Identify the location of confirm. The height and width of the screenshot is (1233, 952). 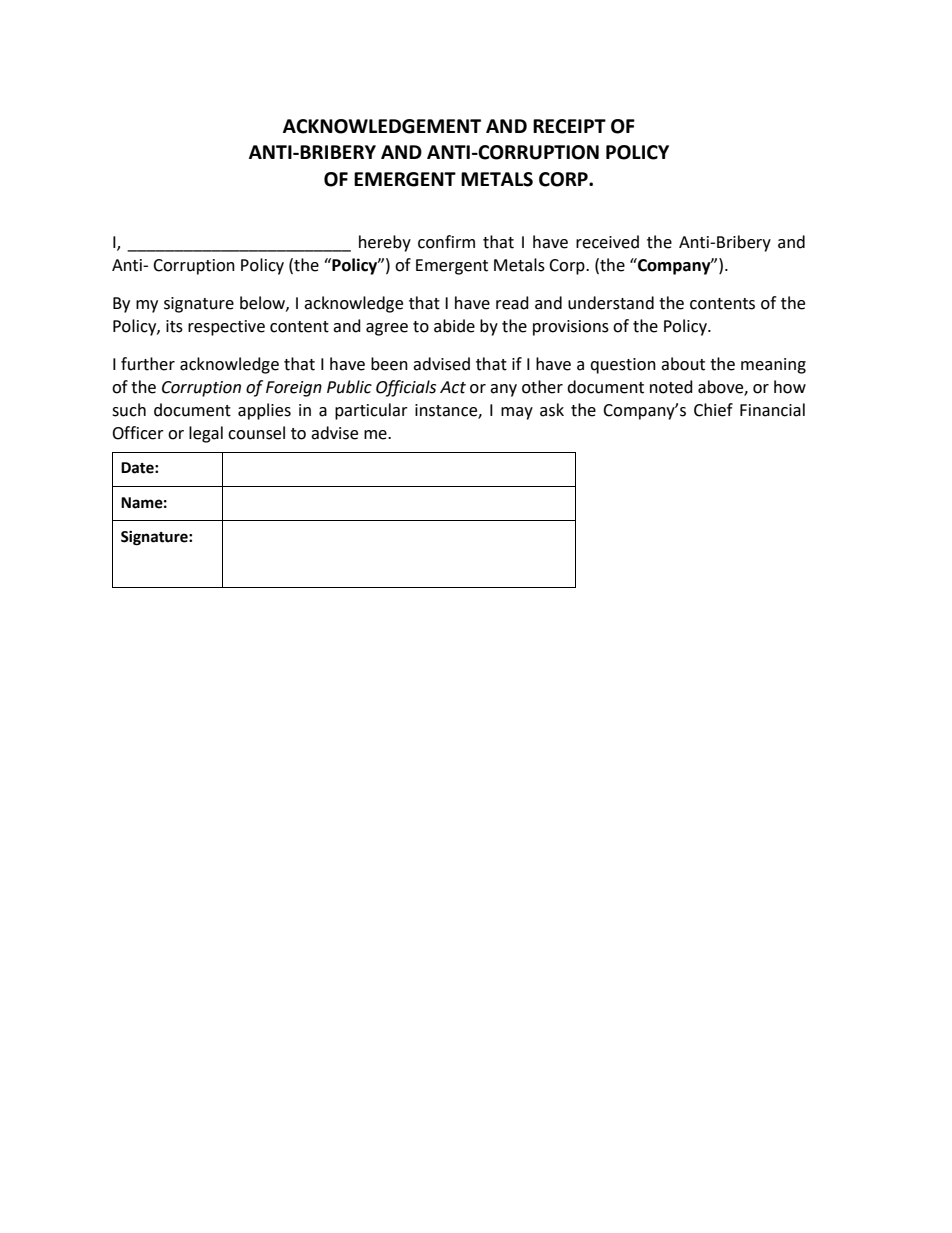
(446, 242).
